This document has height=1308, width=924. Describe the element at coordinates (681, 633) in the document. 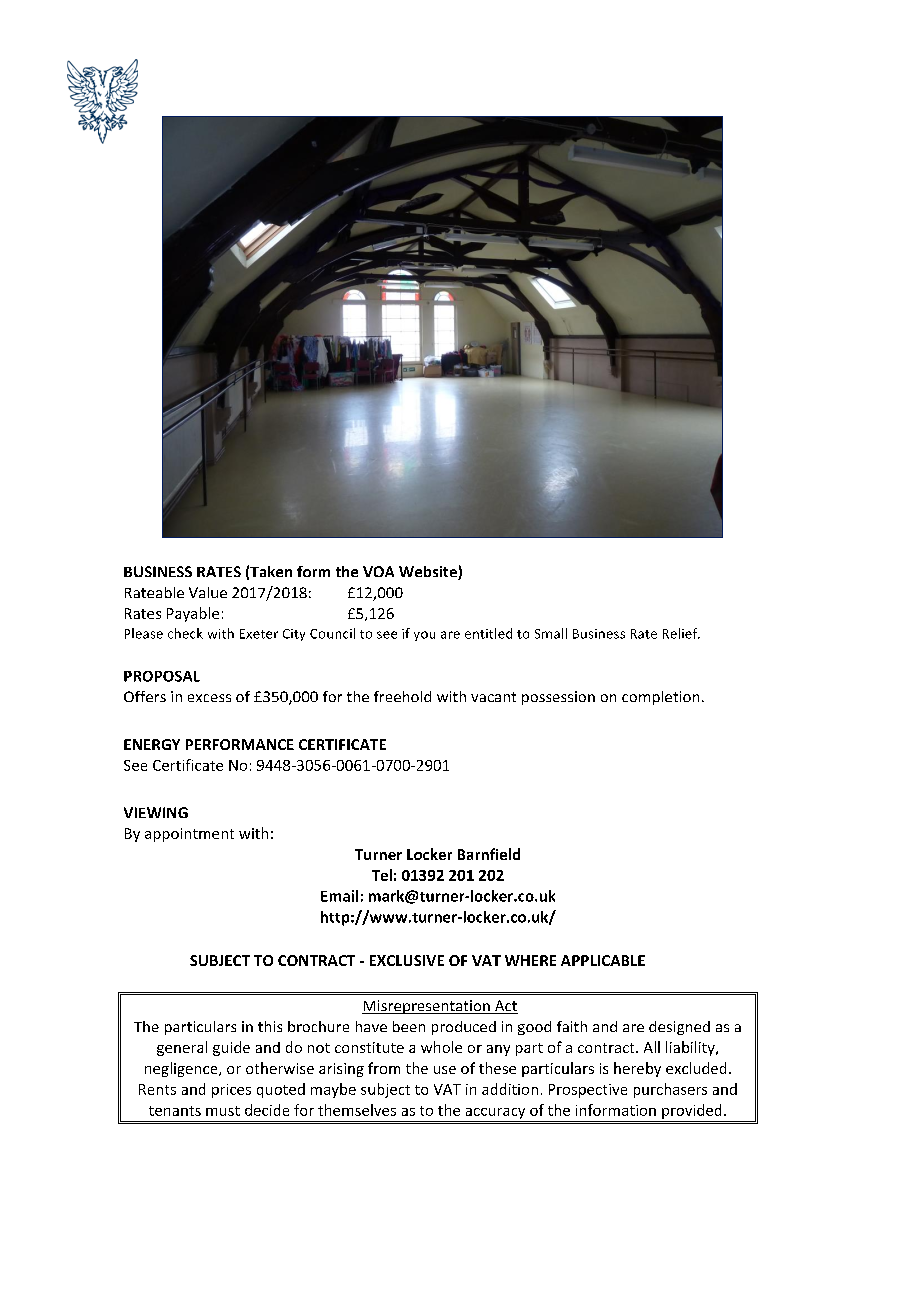

I see `Relief` at that location.
